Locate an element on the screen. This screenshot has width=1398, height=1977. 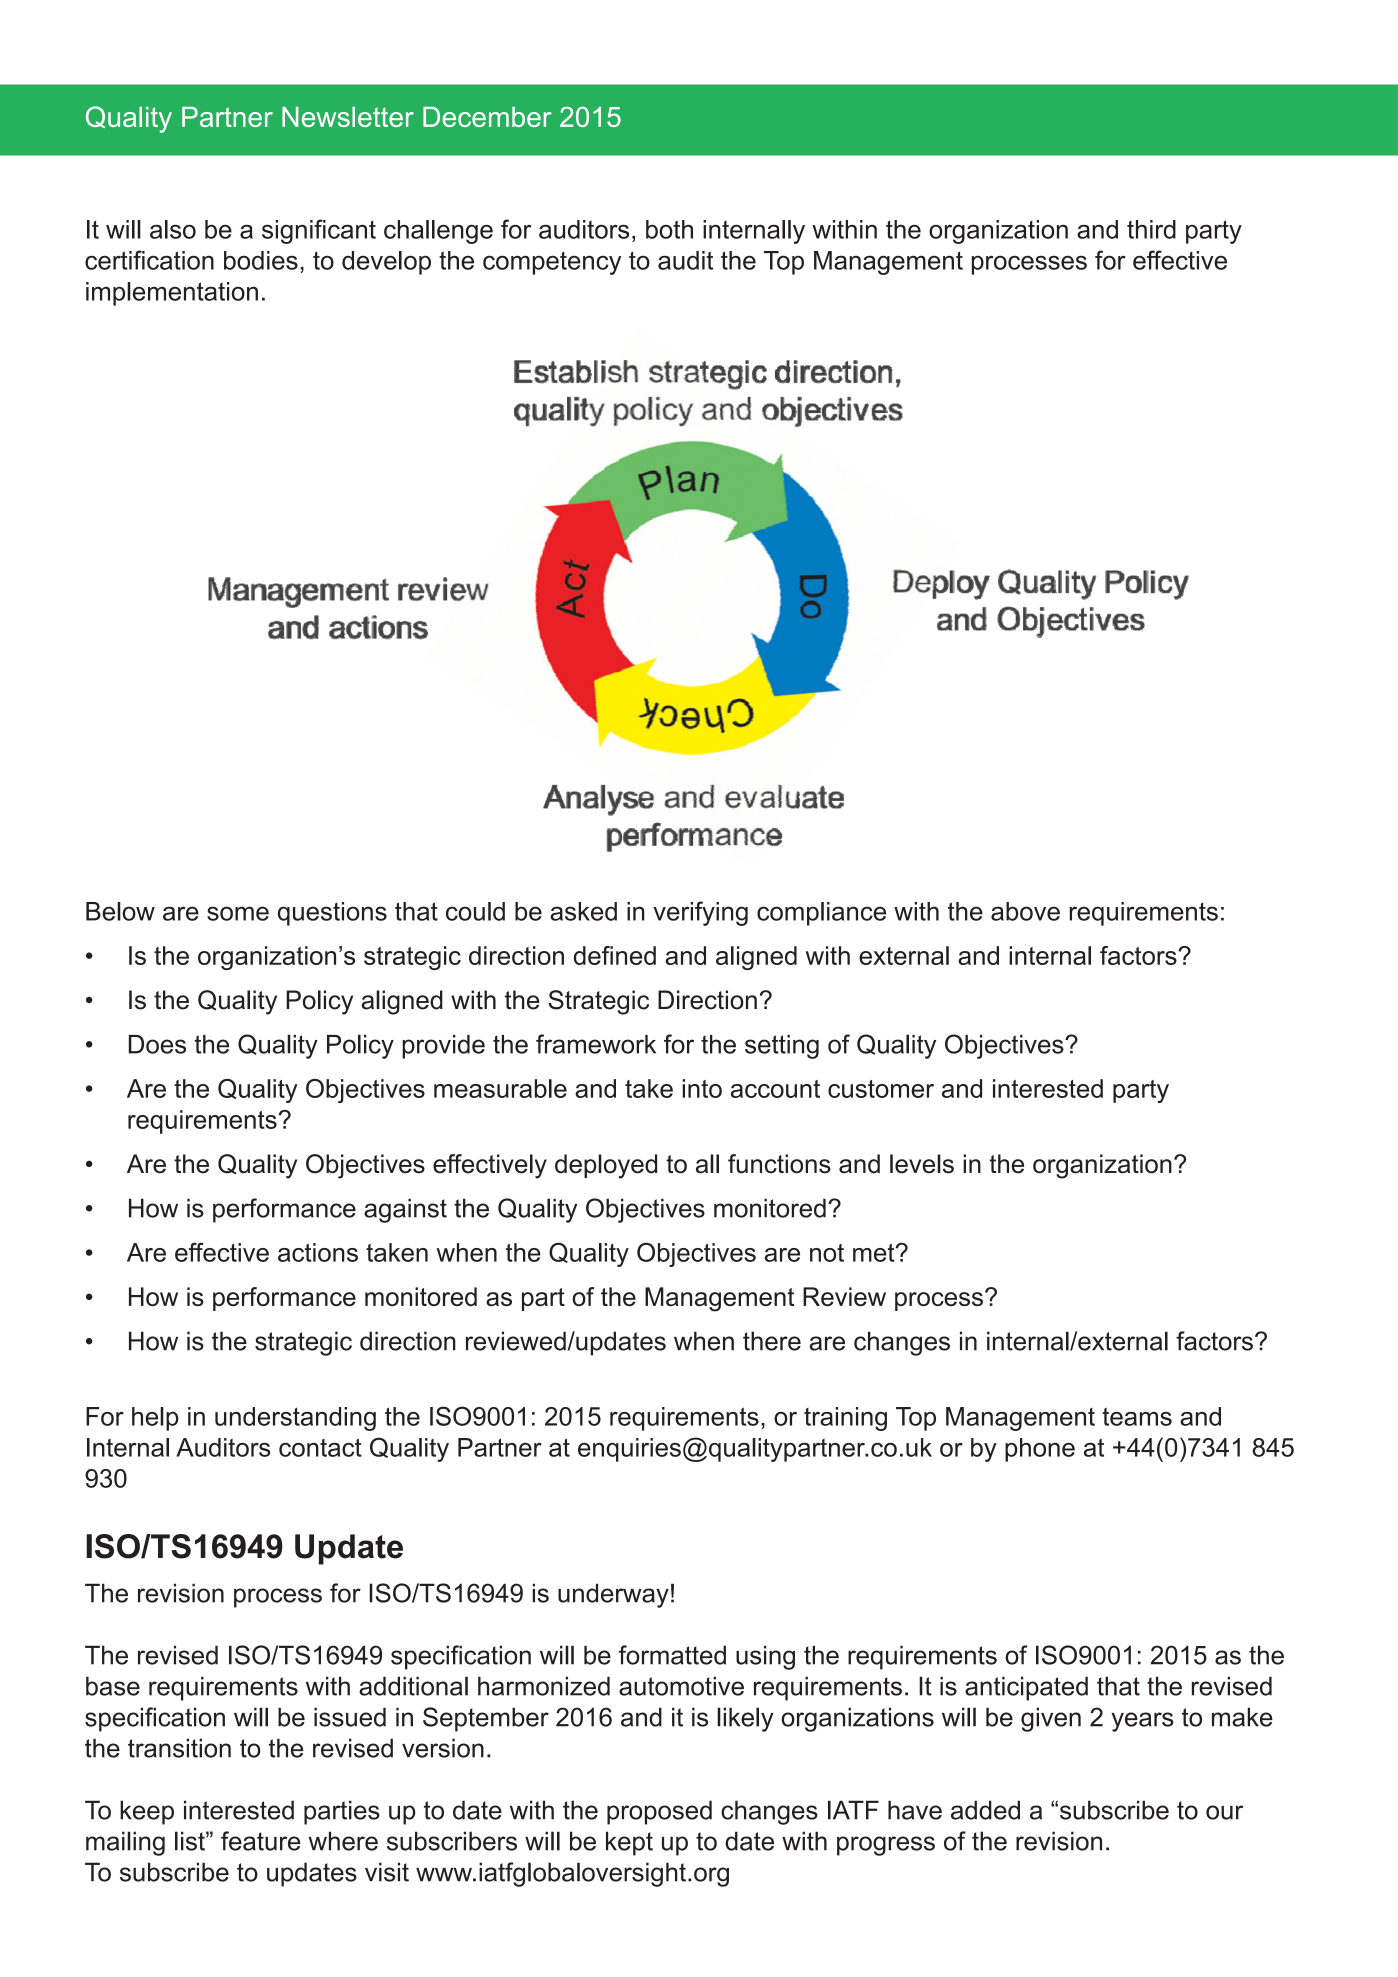
significant is located at coordinates (319, 231).
